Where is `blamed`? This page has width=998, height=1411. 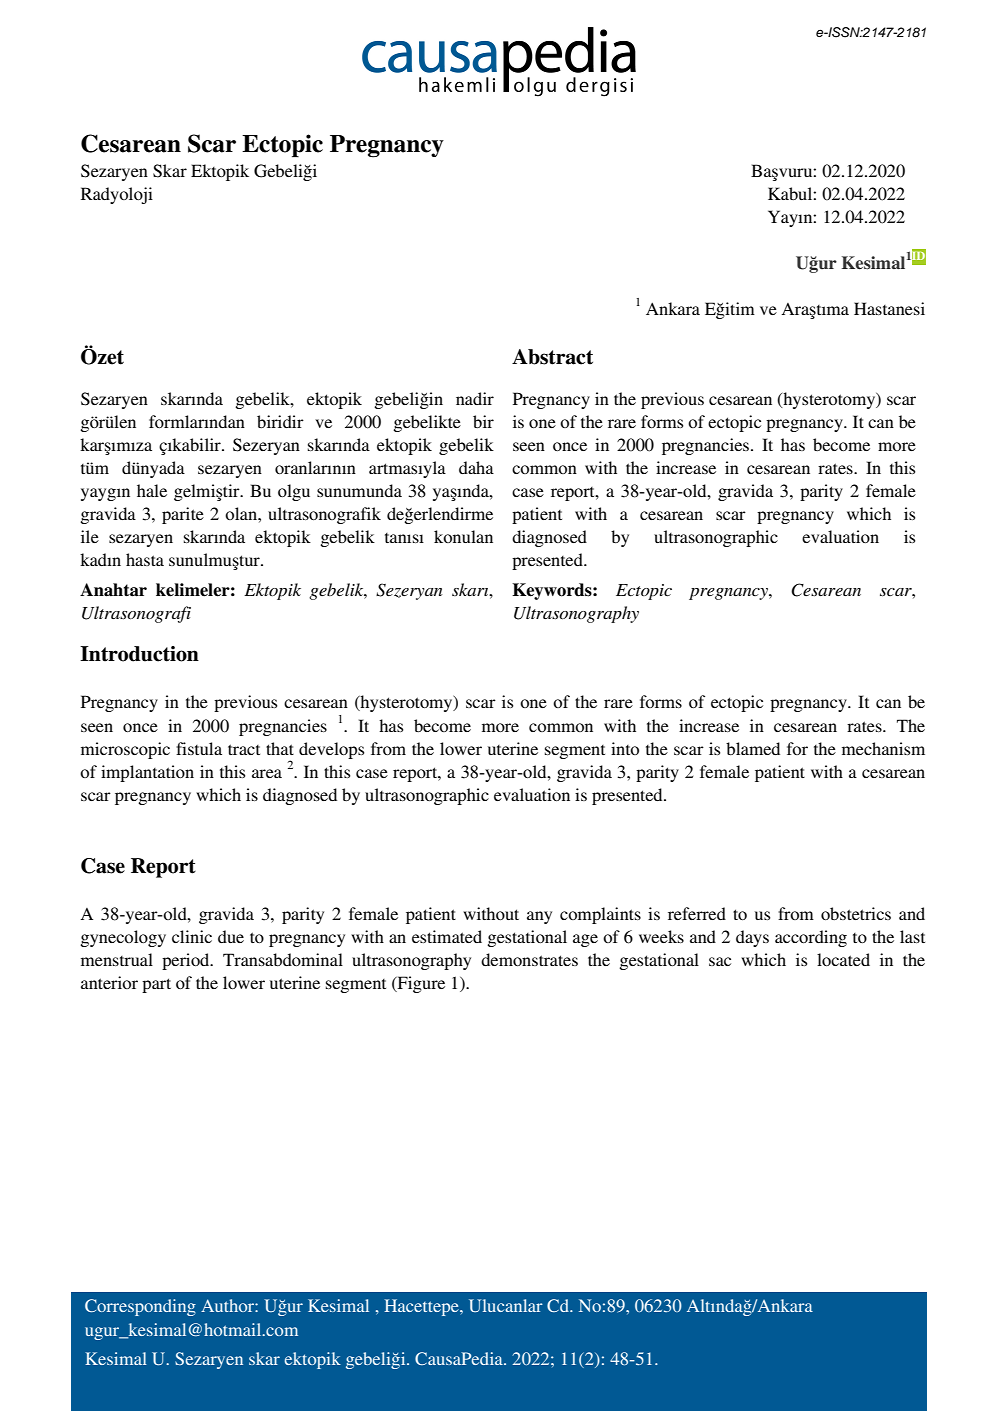 blamed is located at coordinates (753, 748).
